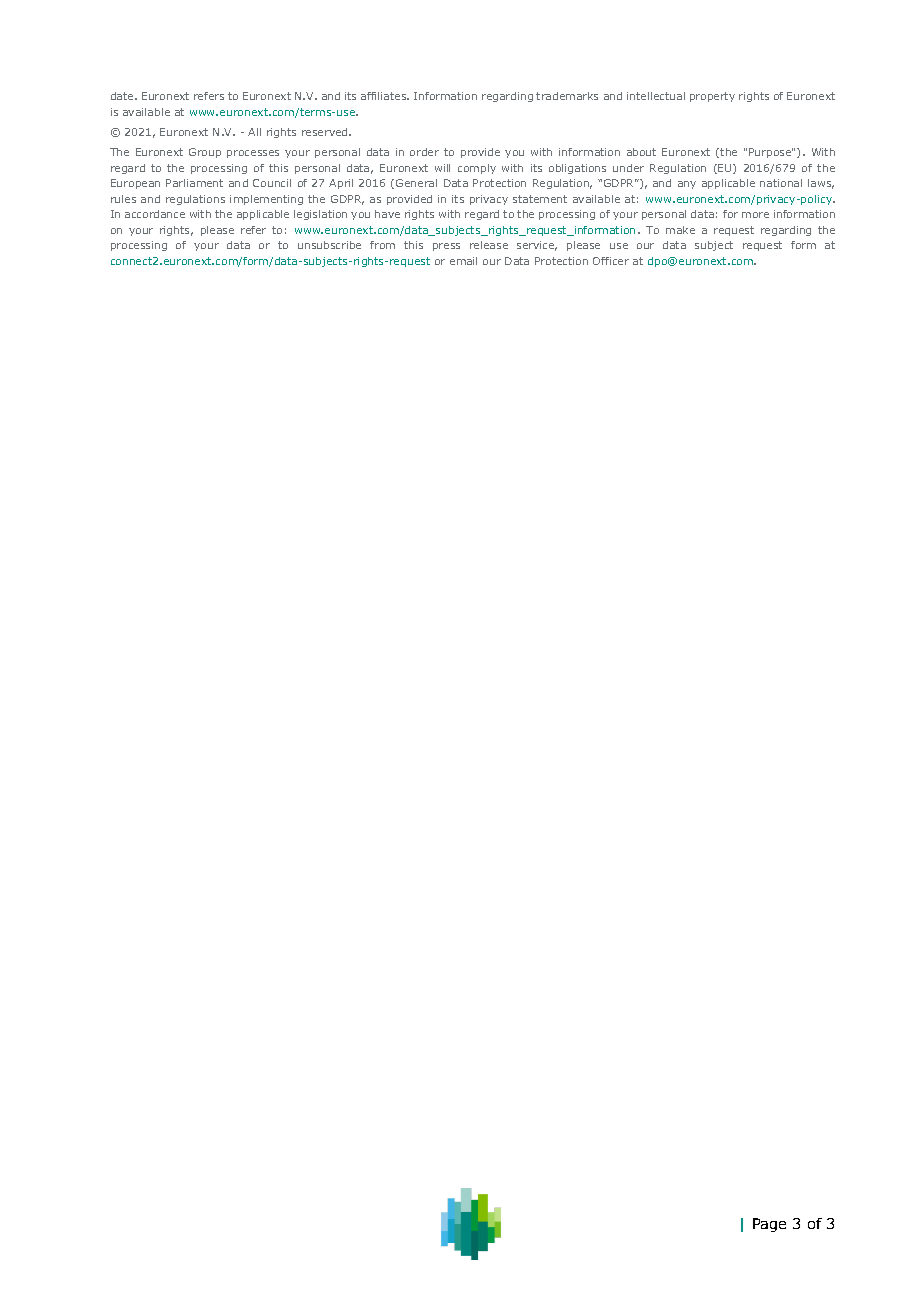  Describe the element at coordinates (769, 1225) in the screenshot. I see `Page` at that location.
